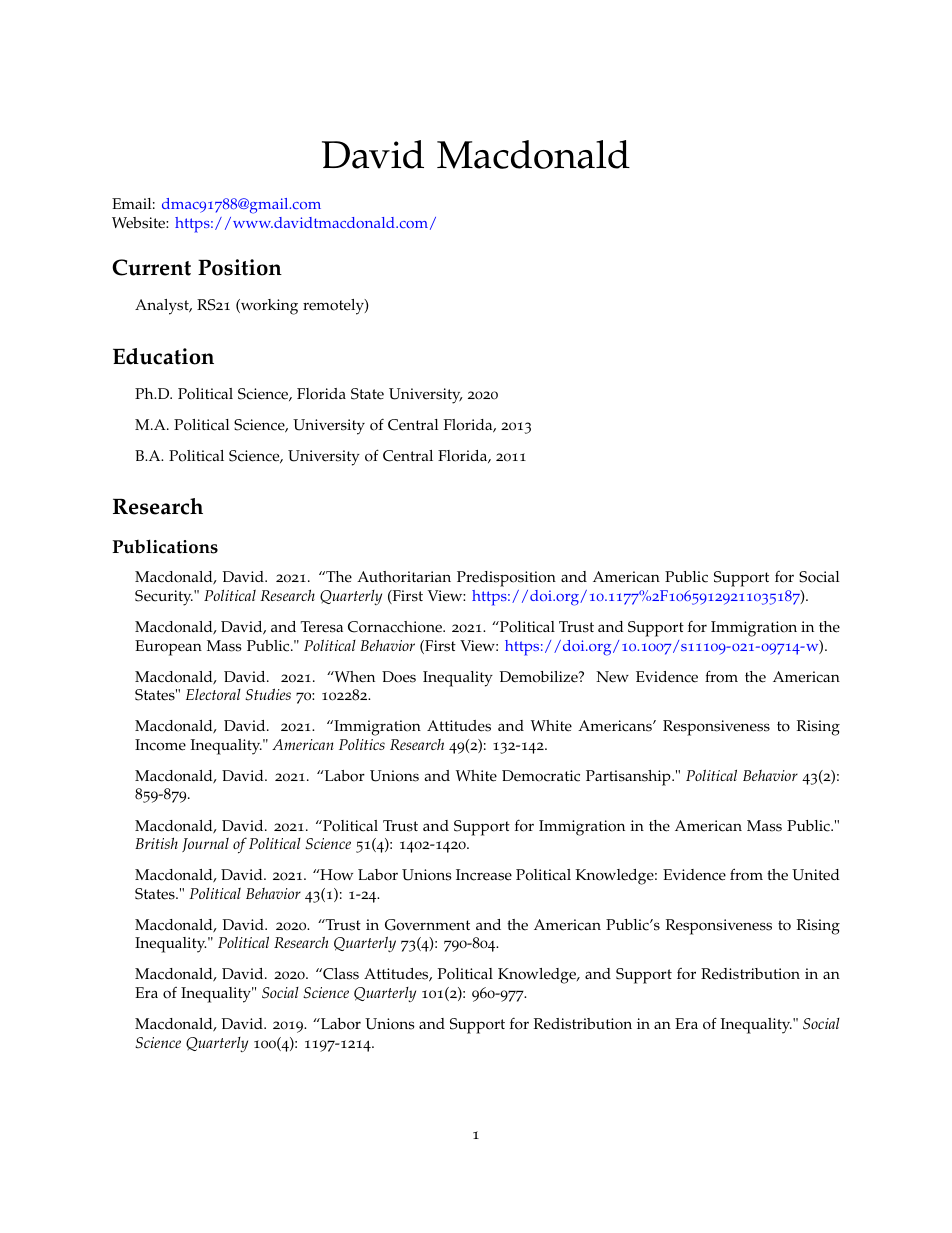  Describe the element at coordinates (399, 677) in the screenshot. I see `Does` at that location.
